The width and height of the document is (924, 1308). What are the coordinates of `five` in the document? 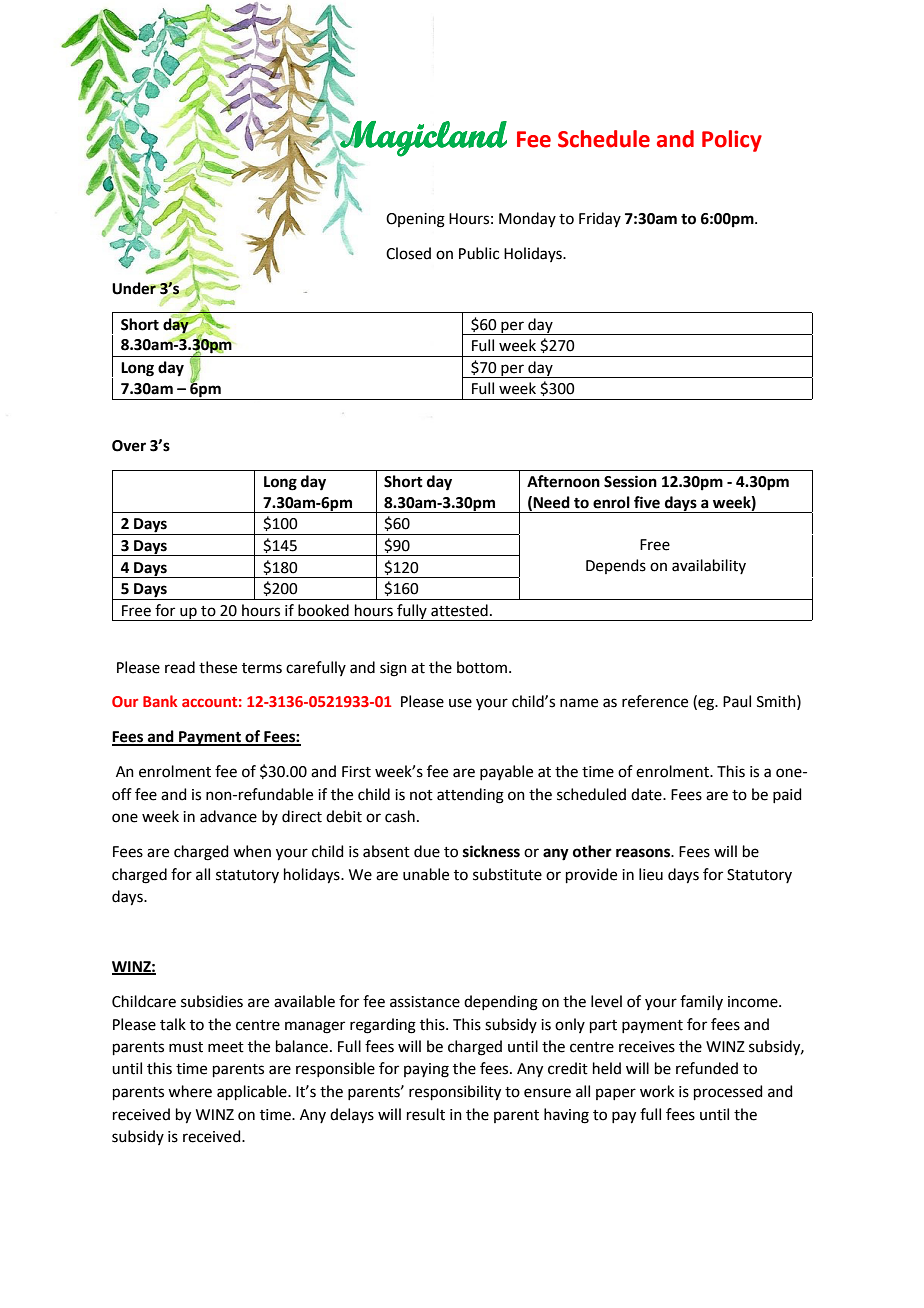 It's located at (647, 502).
